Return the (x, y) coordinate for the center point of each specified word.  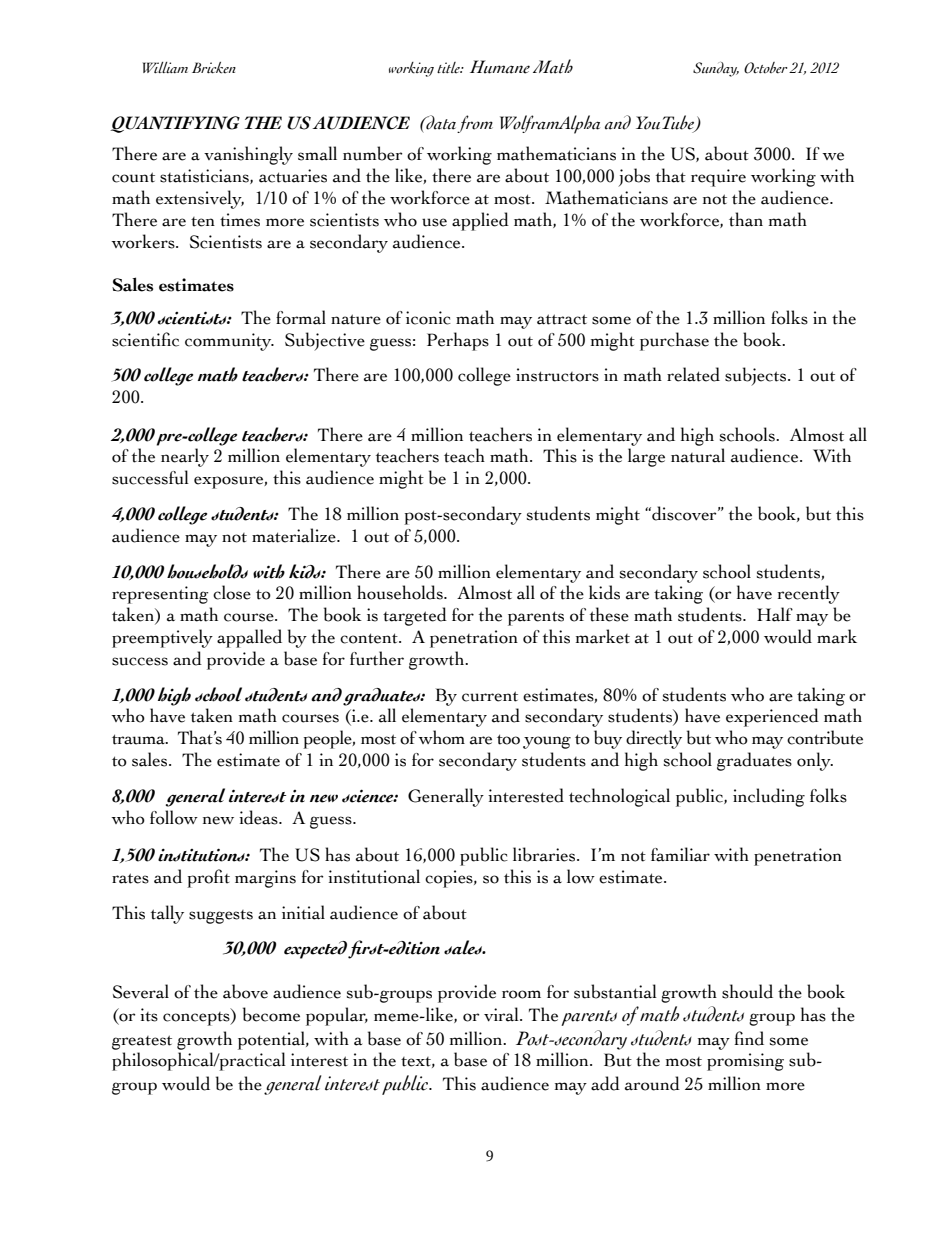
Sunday (716, 69)
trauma (140, 739)
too (508, 739)
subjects (757, 376)
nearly (185, 457)
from (475, 124)
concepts (197, 1017)
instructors (557, 375)
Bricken (214, 68)
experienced (772, 717)
